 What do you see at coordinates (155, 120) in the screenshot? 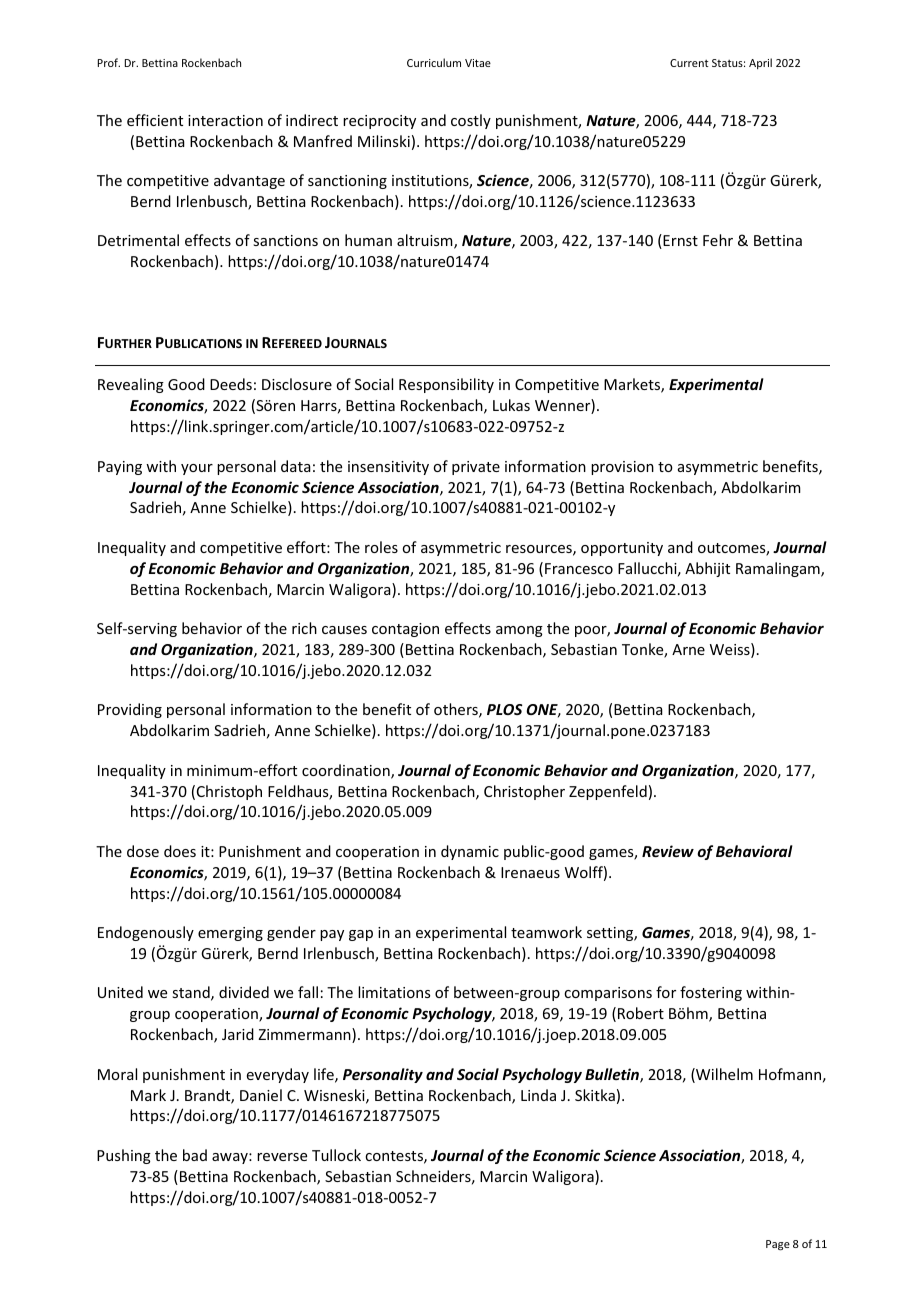
I see `efficient` at bounding box center [155, 120].
